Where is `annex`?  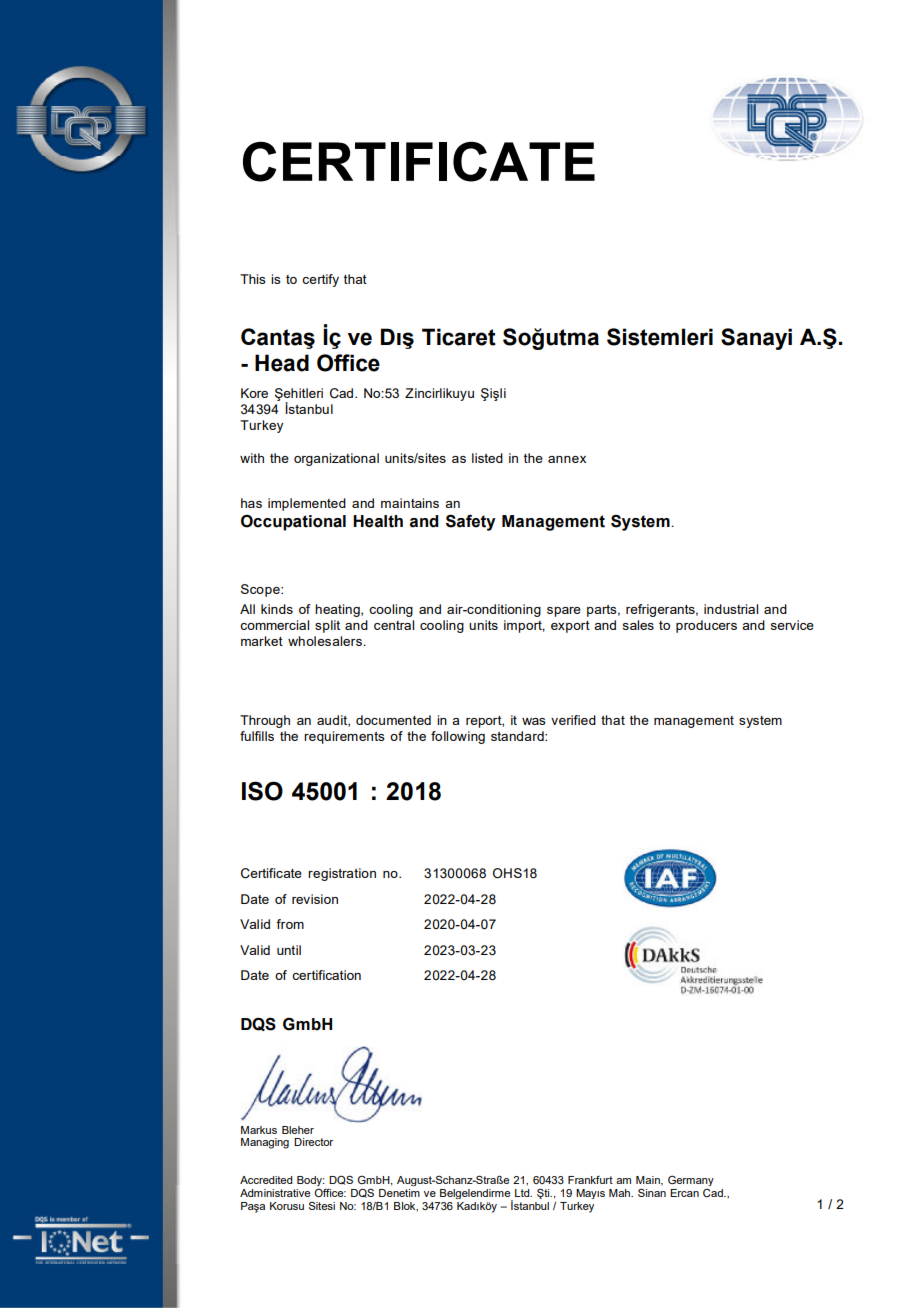 annex is located at coordinates (567, 459).
